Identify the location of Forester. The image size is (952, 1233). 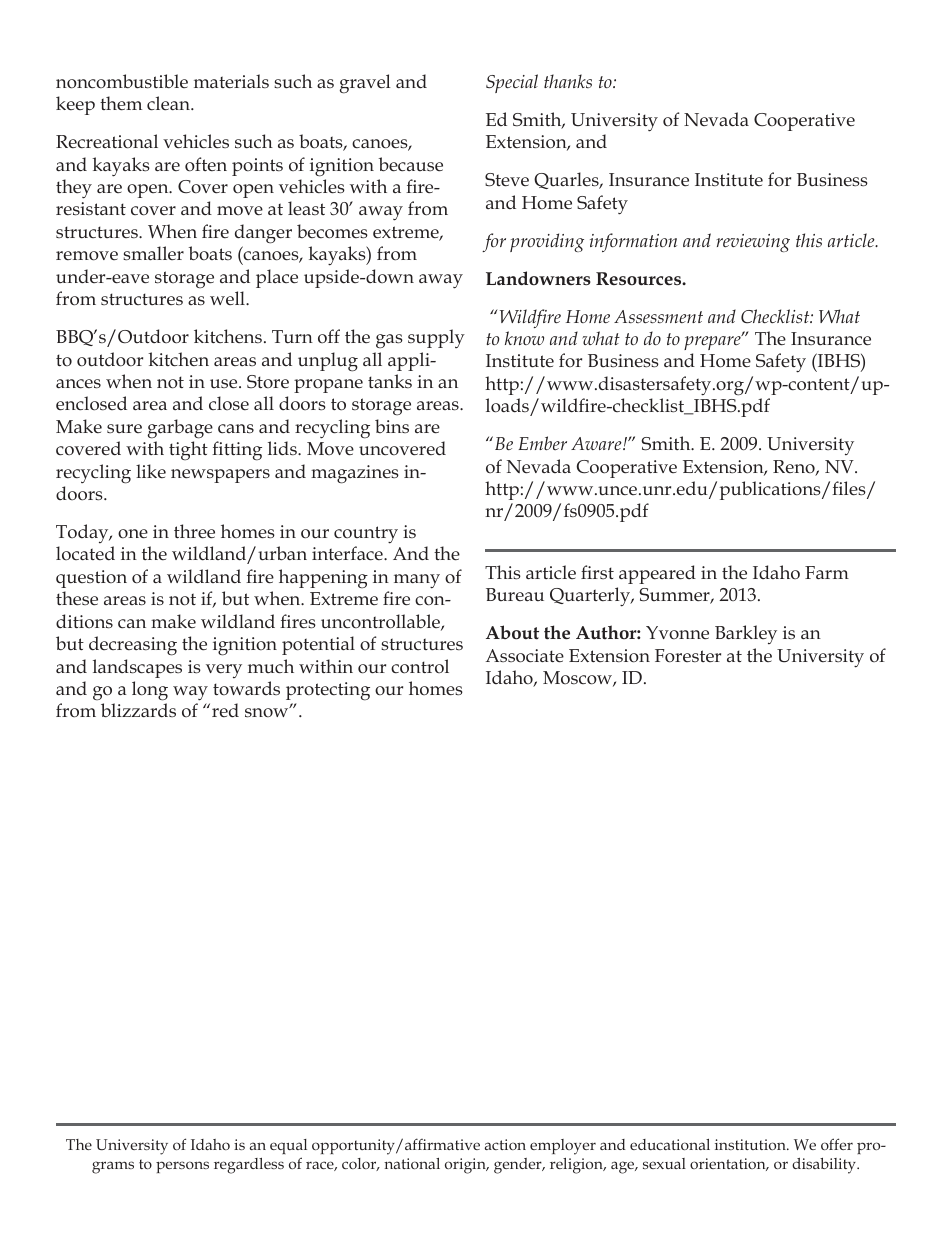
(688, 656).
